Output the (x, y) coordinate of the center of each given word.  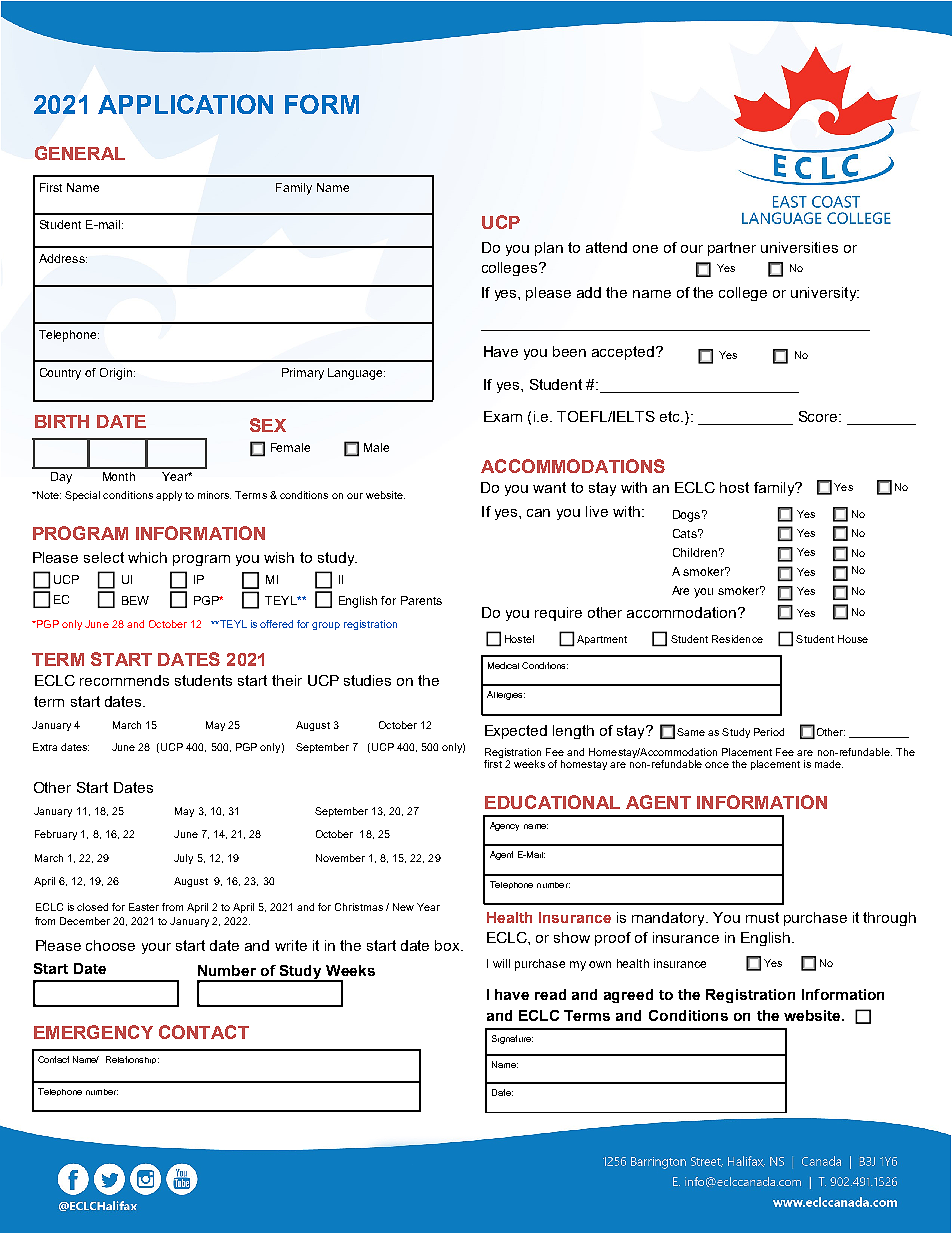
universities (799, 247)
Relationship (132, 1060)
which (147, 557)
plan (549, 249)
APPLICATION (185, 104)
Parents (421, 600)
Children (695, 552)
